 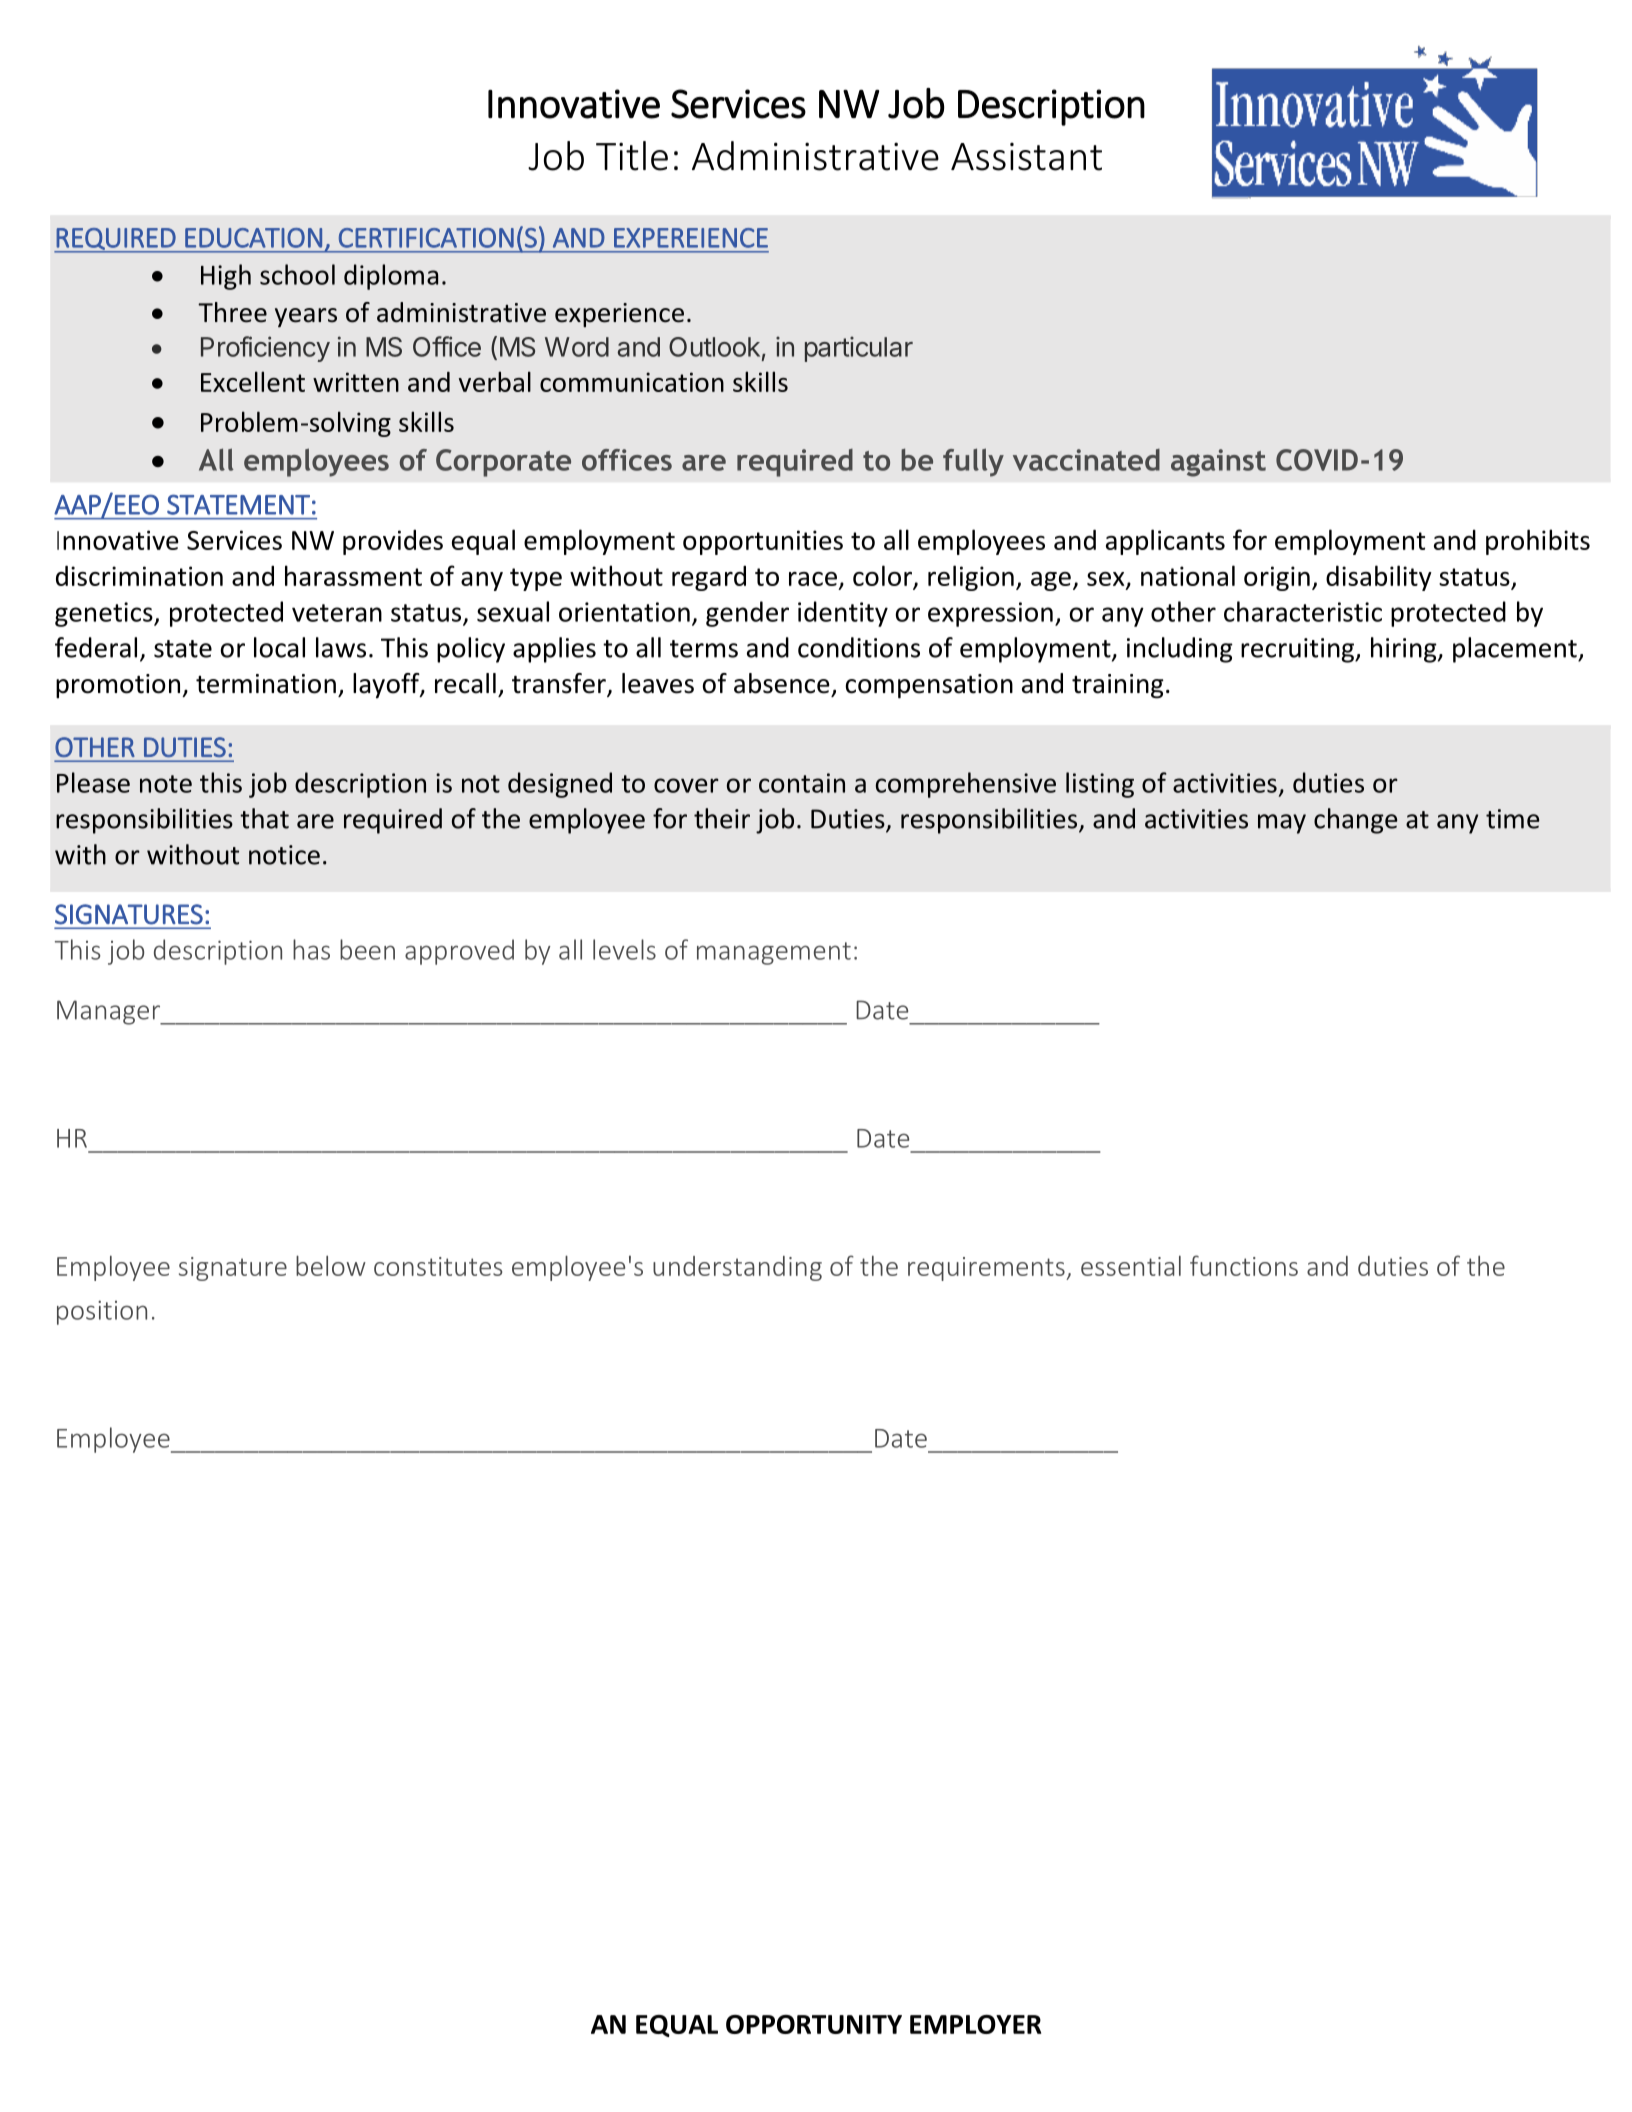 I want to click on EDUCATION, so click(x=253, y=238).
